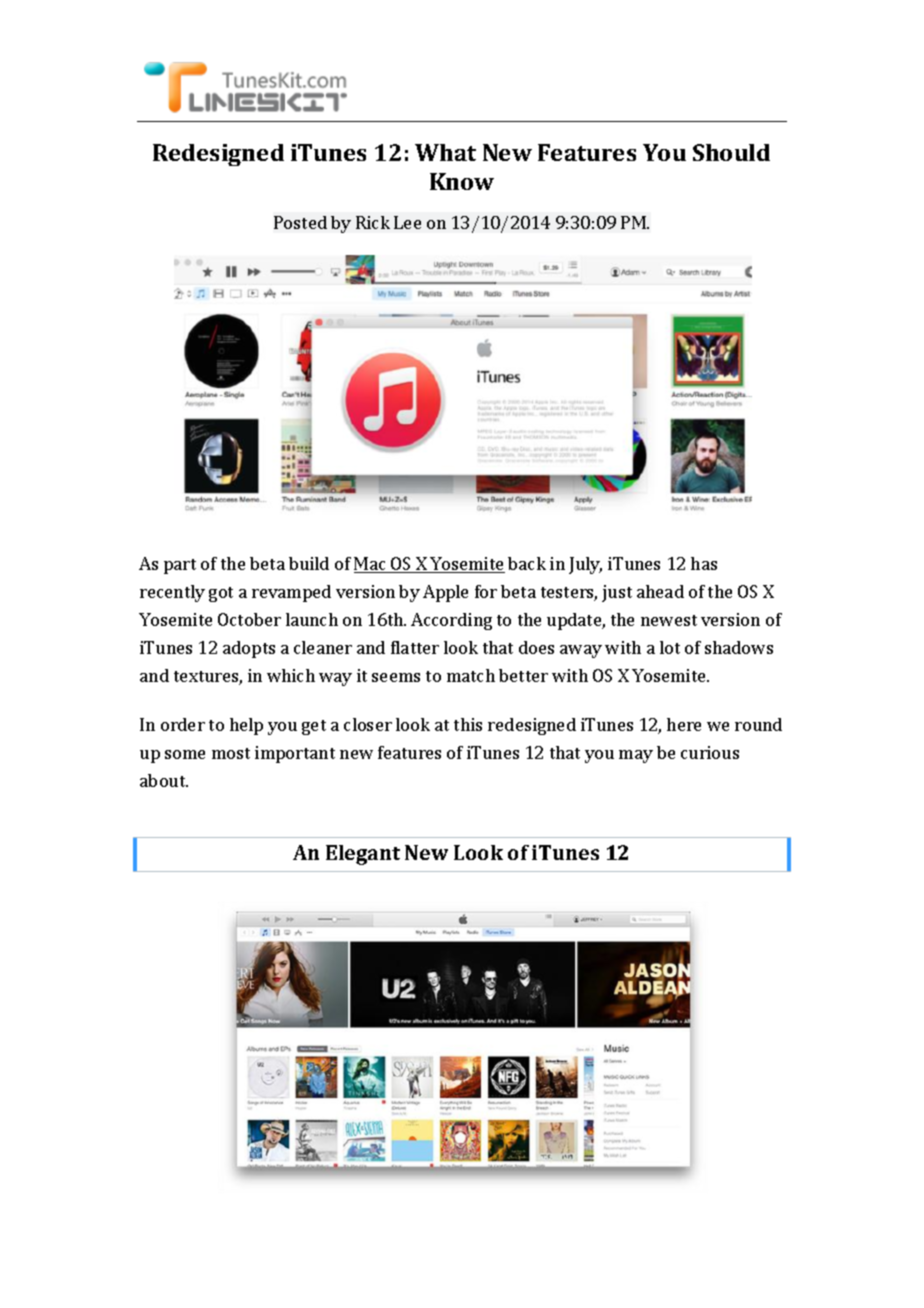 The image size is (924, 1308). What do you see at coordinates (731, 152) in the screenshot?
I see `Should` at bounding box center [731, 152].
